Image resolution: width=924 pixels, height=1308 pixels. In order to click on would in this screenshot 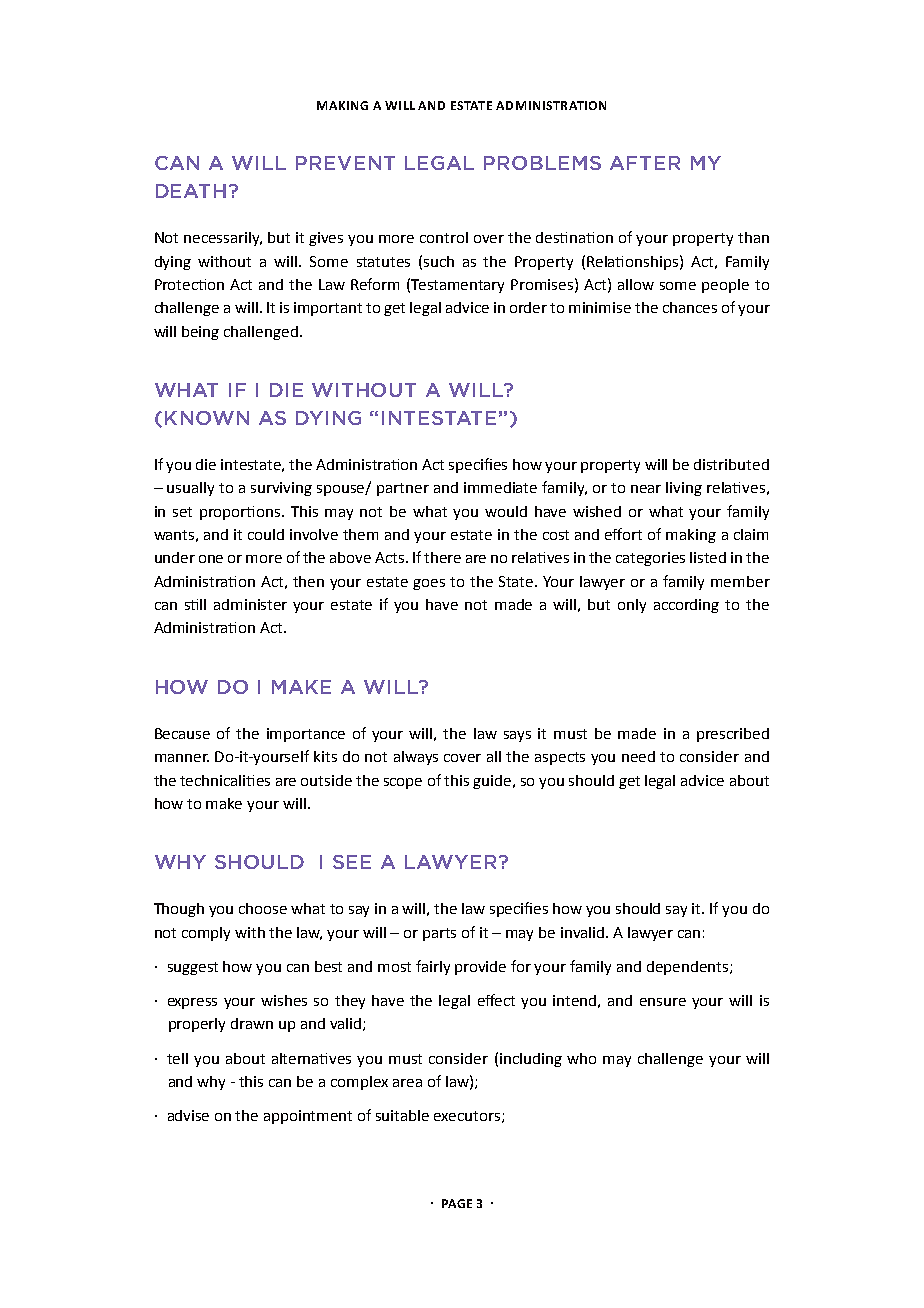, I will do `click(506, 511)`.
